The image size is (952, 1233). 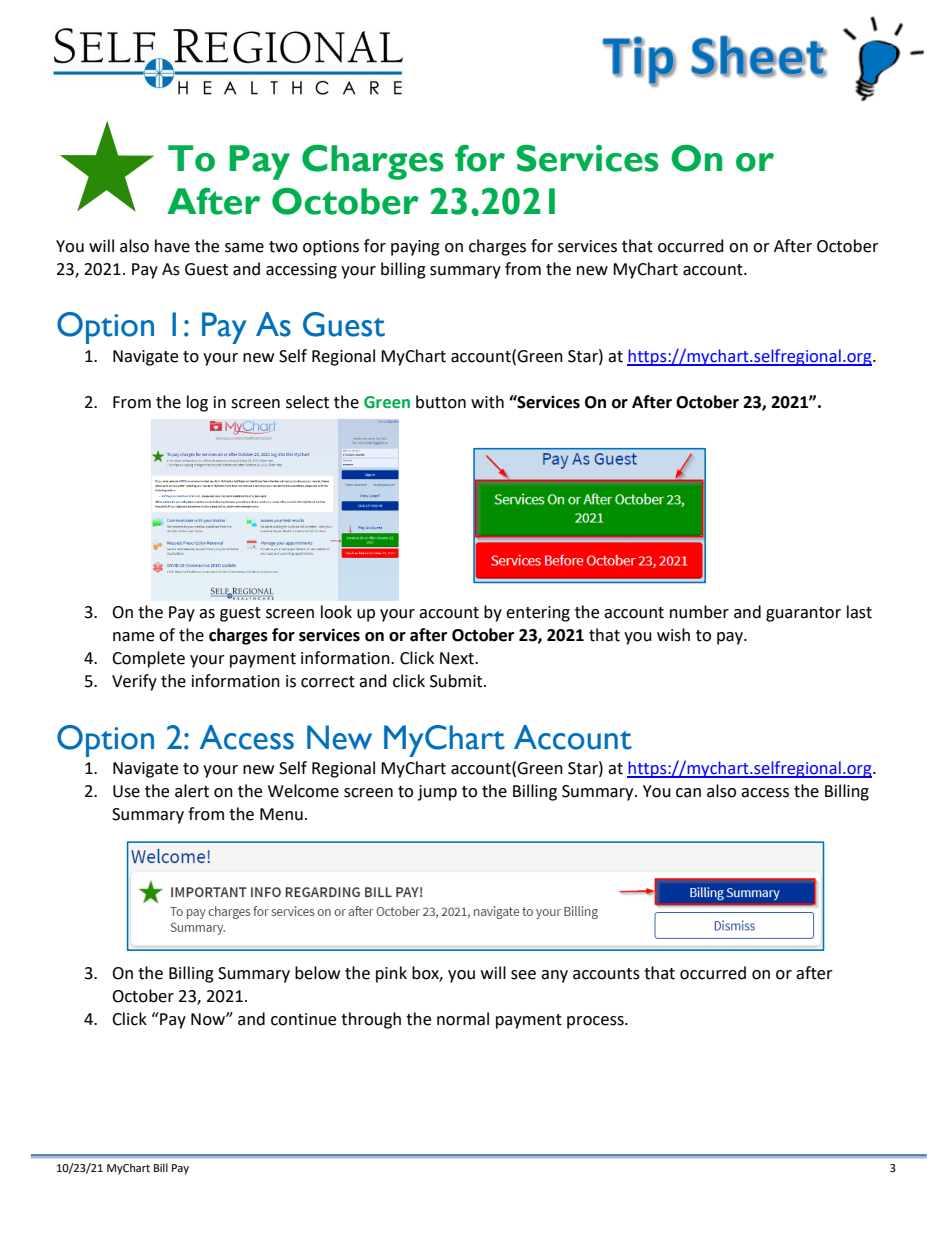 I want to click on Next, so click(x=458, y=658).
